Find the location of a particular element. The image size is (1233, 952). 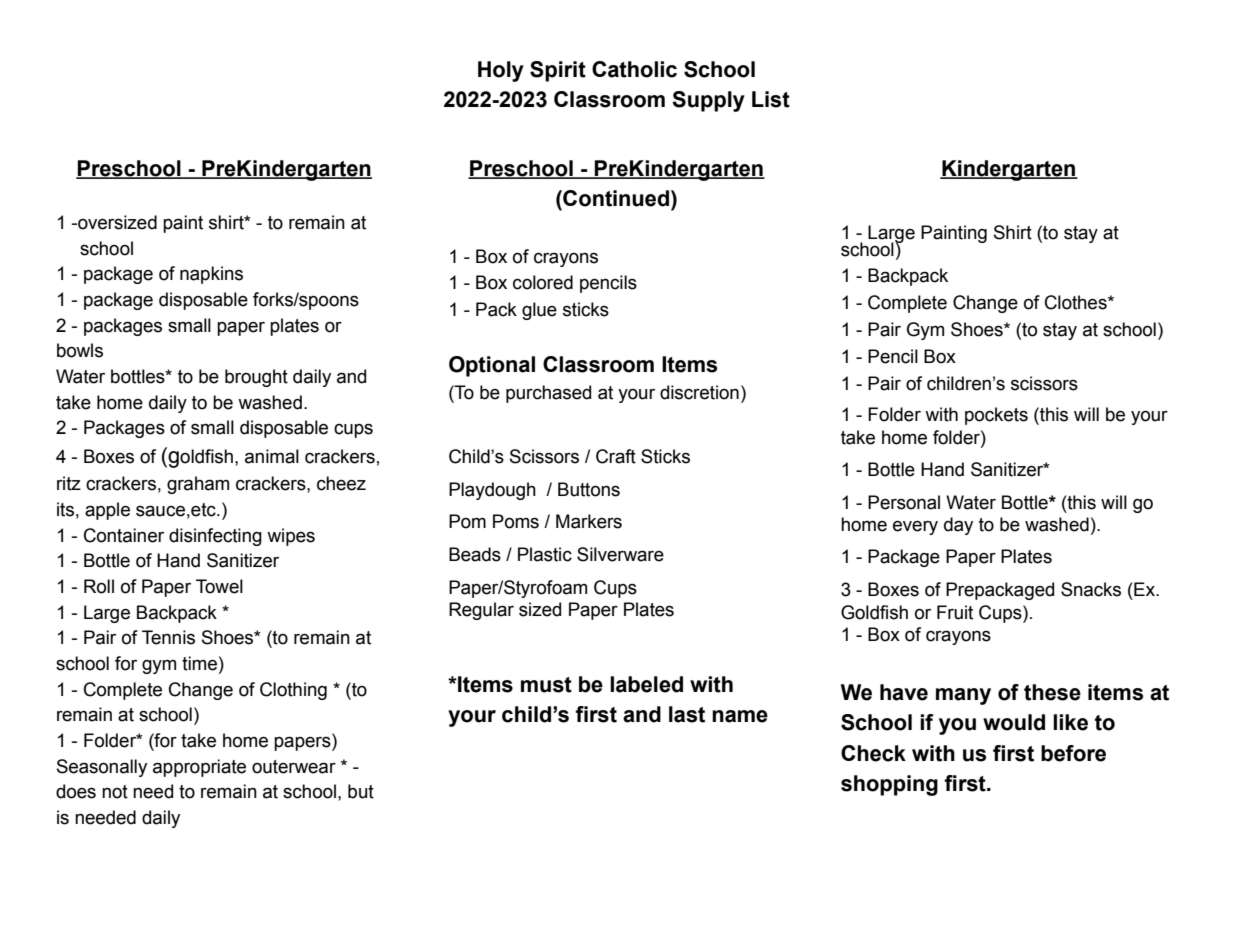

shopping is located at coordinates (889, 785).
